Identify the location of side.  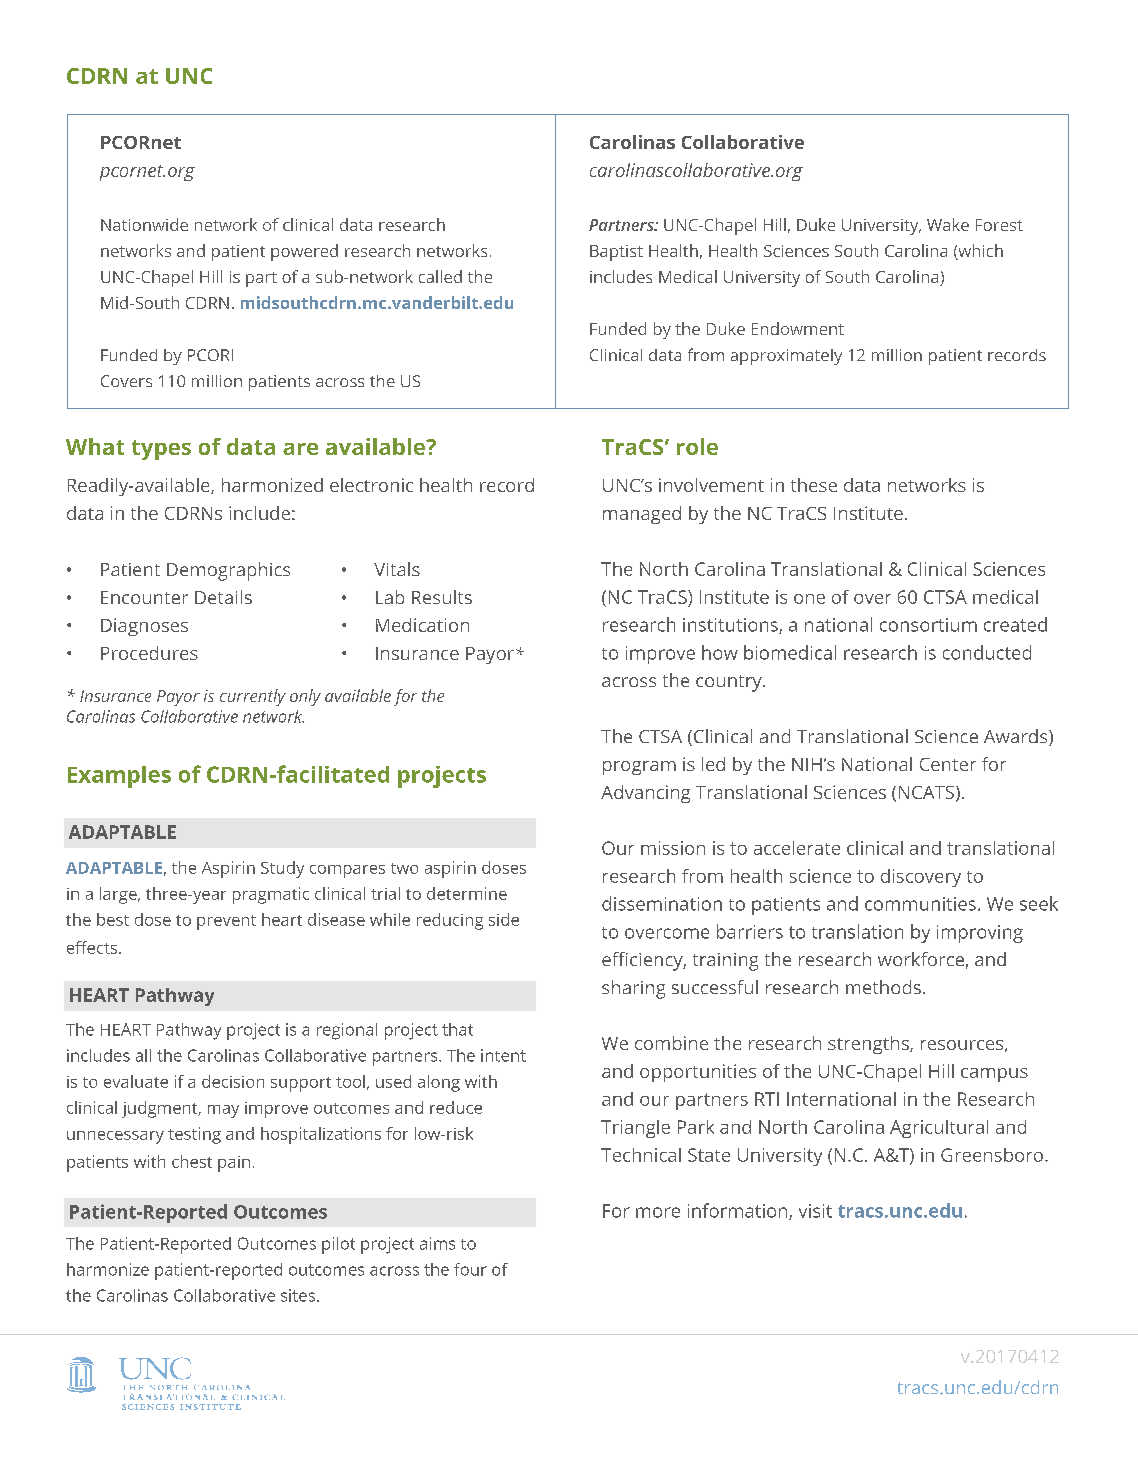
(504, 919).
